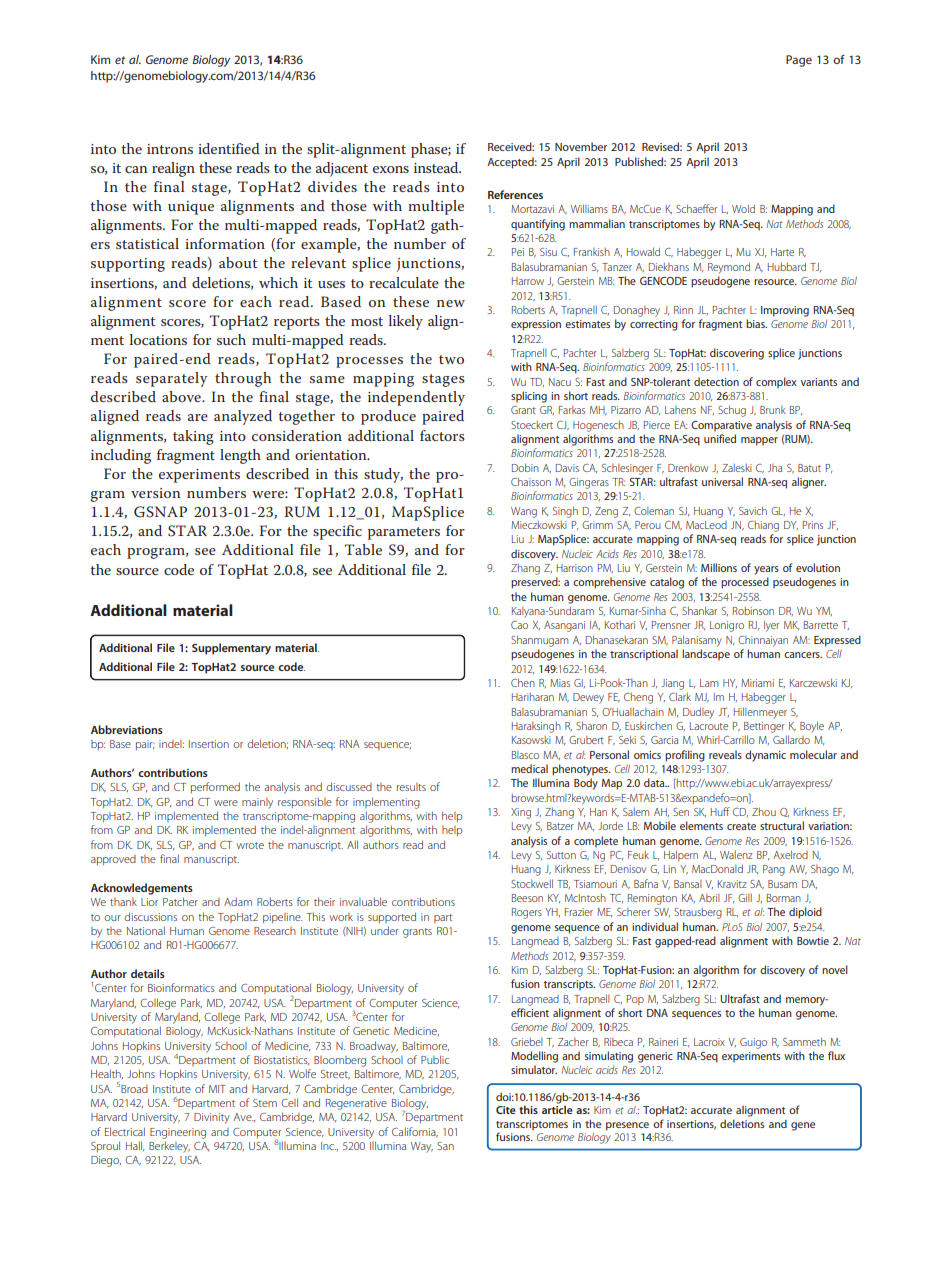 This screenshot has height=1270, width=952. What do you see at coordinates (759, 441) in the screenshot?
I see `mapper` at bounding box center [759, 441].
